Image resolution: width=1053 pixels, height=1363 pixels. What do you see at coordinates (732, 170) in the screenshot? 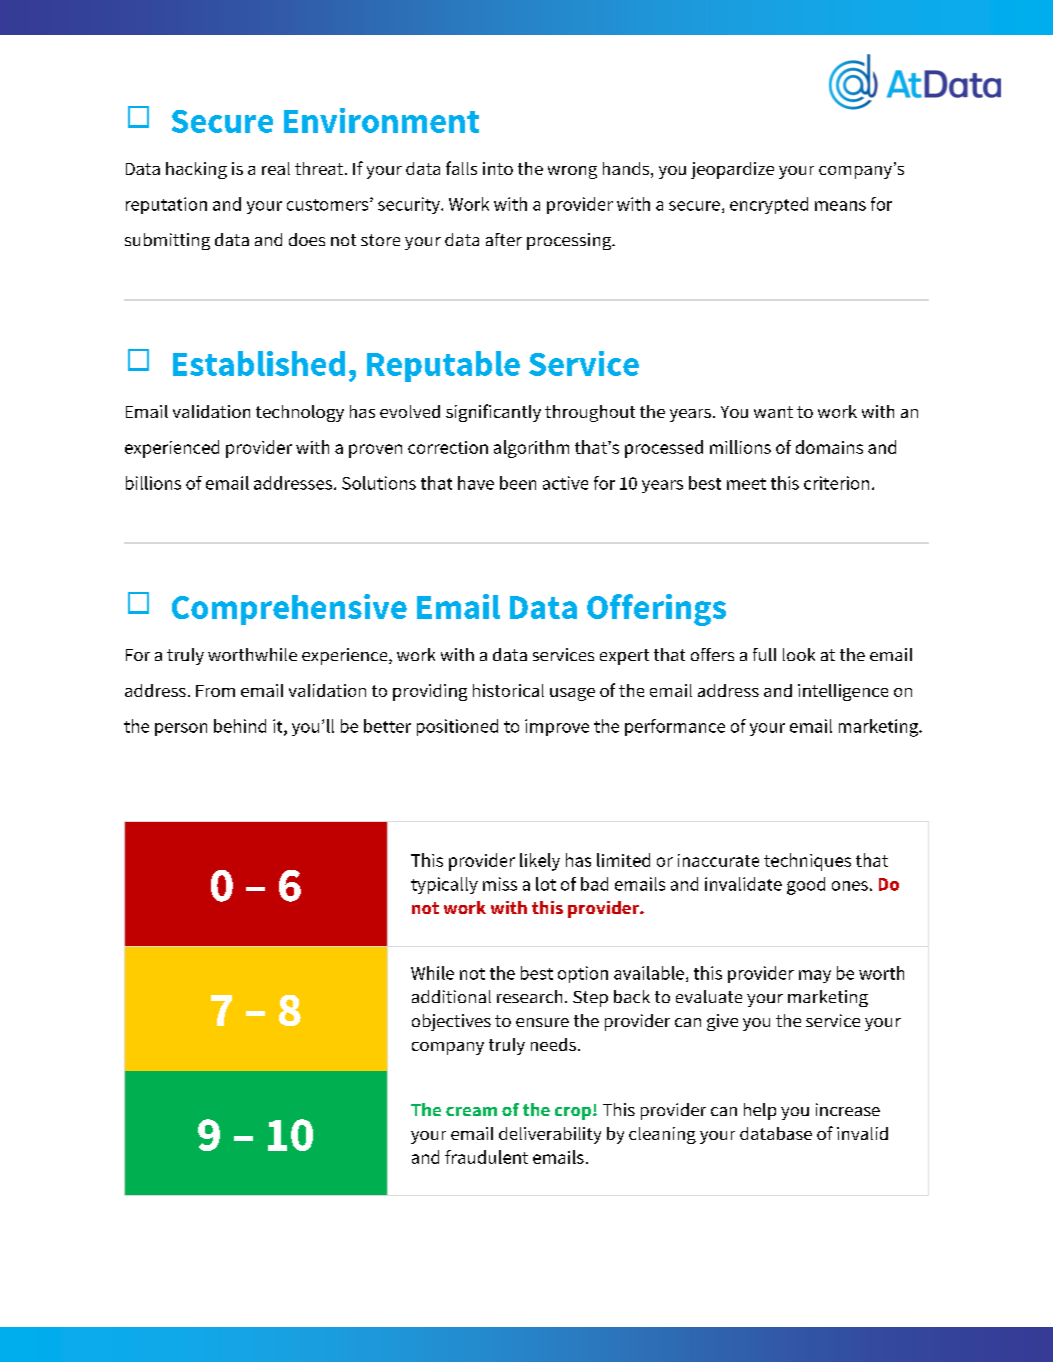
I see `jeopardize` at bounding box center [732, 170].
